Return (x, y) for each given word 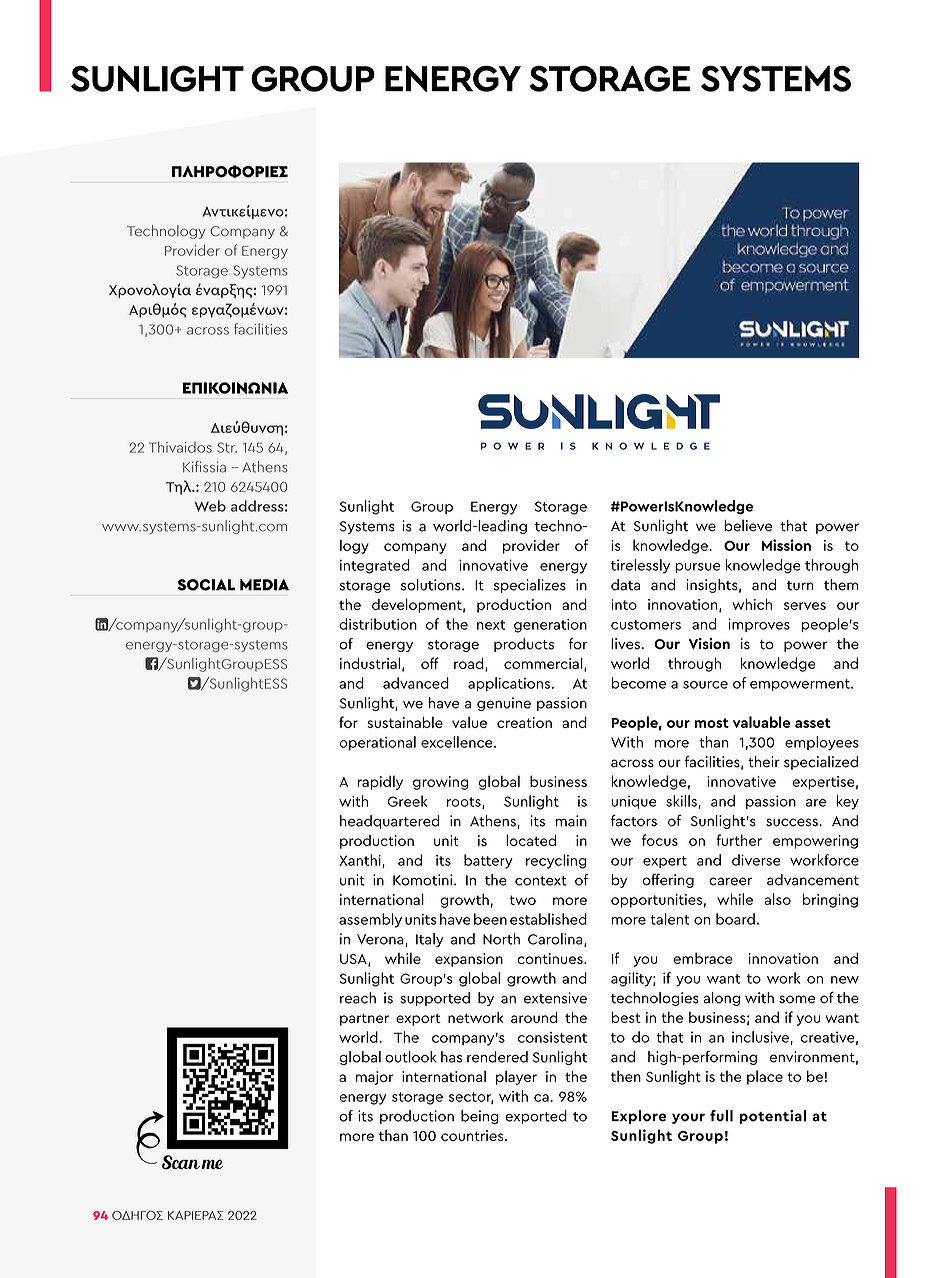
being (480, 1117)
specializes (530, 586)
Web (210, 506)
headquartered (390, 822)
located (531, 840)
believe (748, 525)
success (793, 822)
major (374, 1078)
